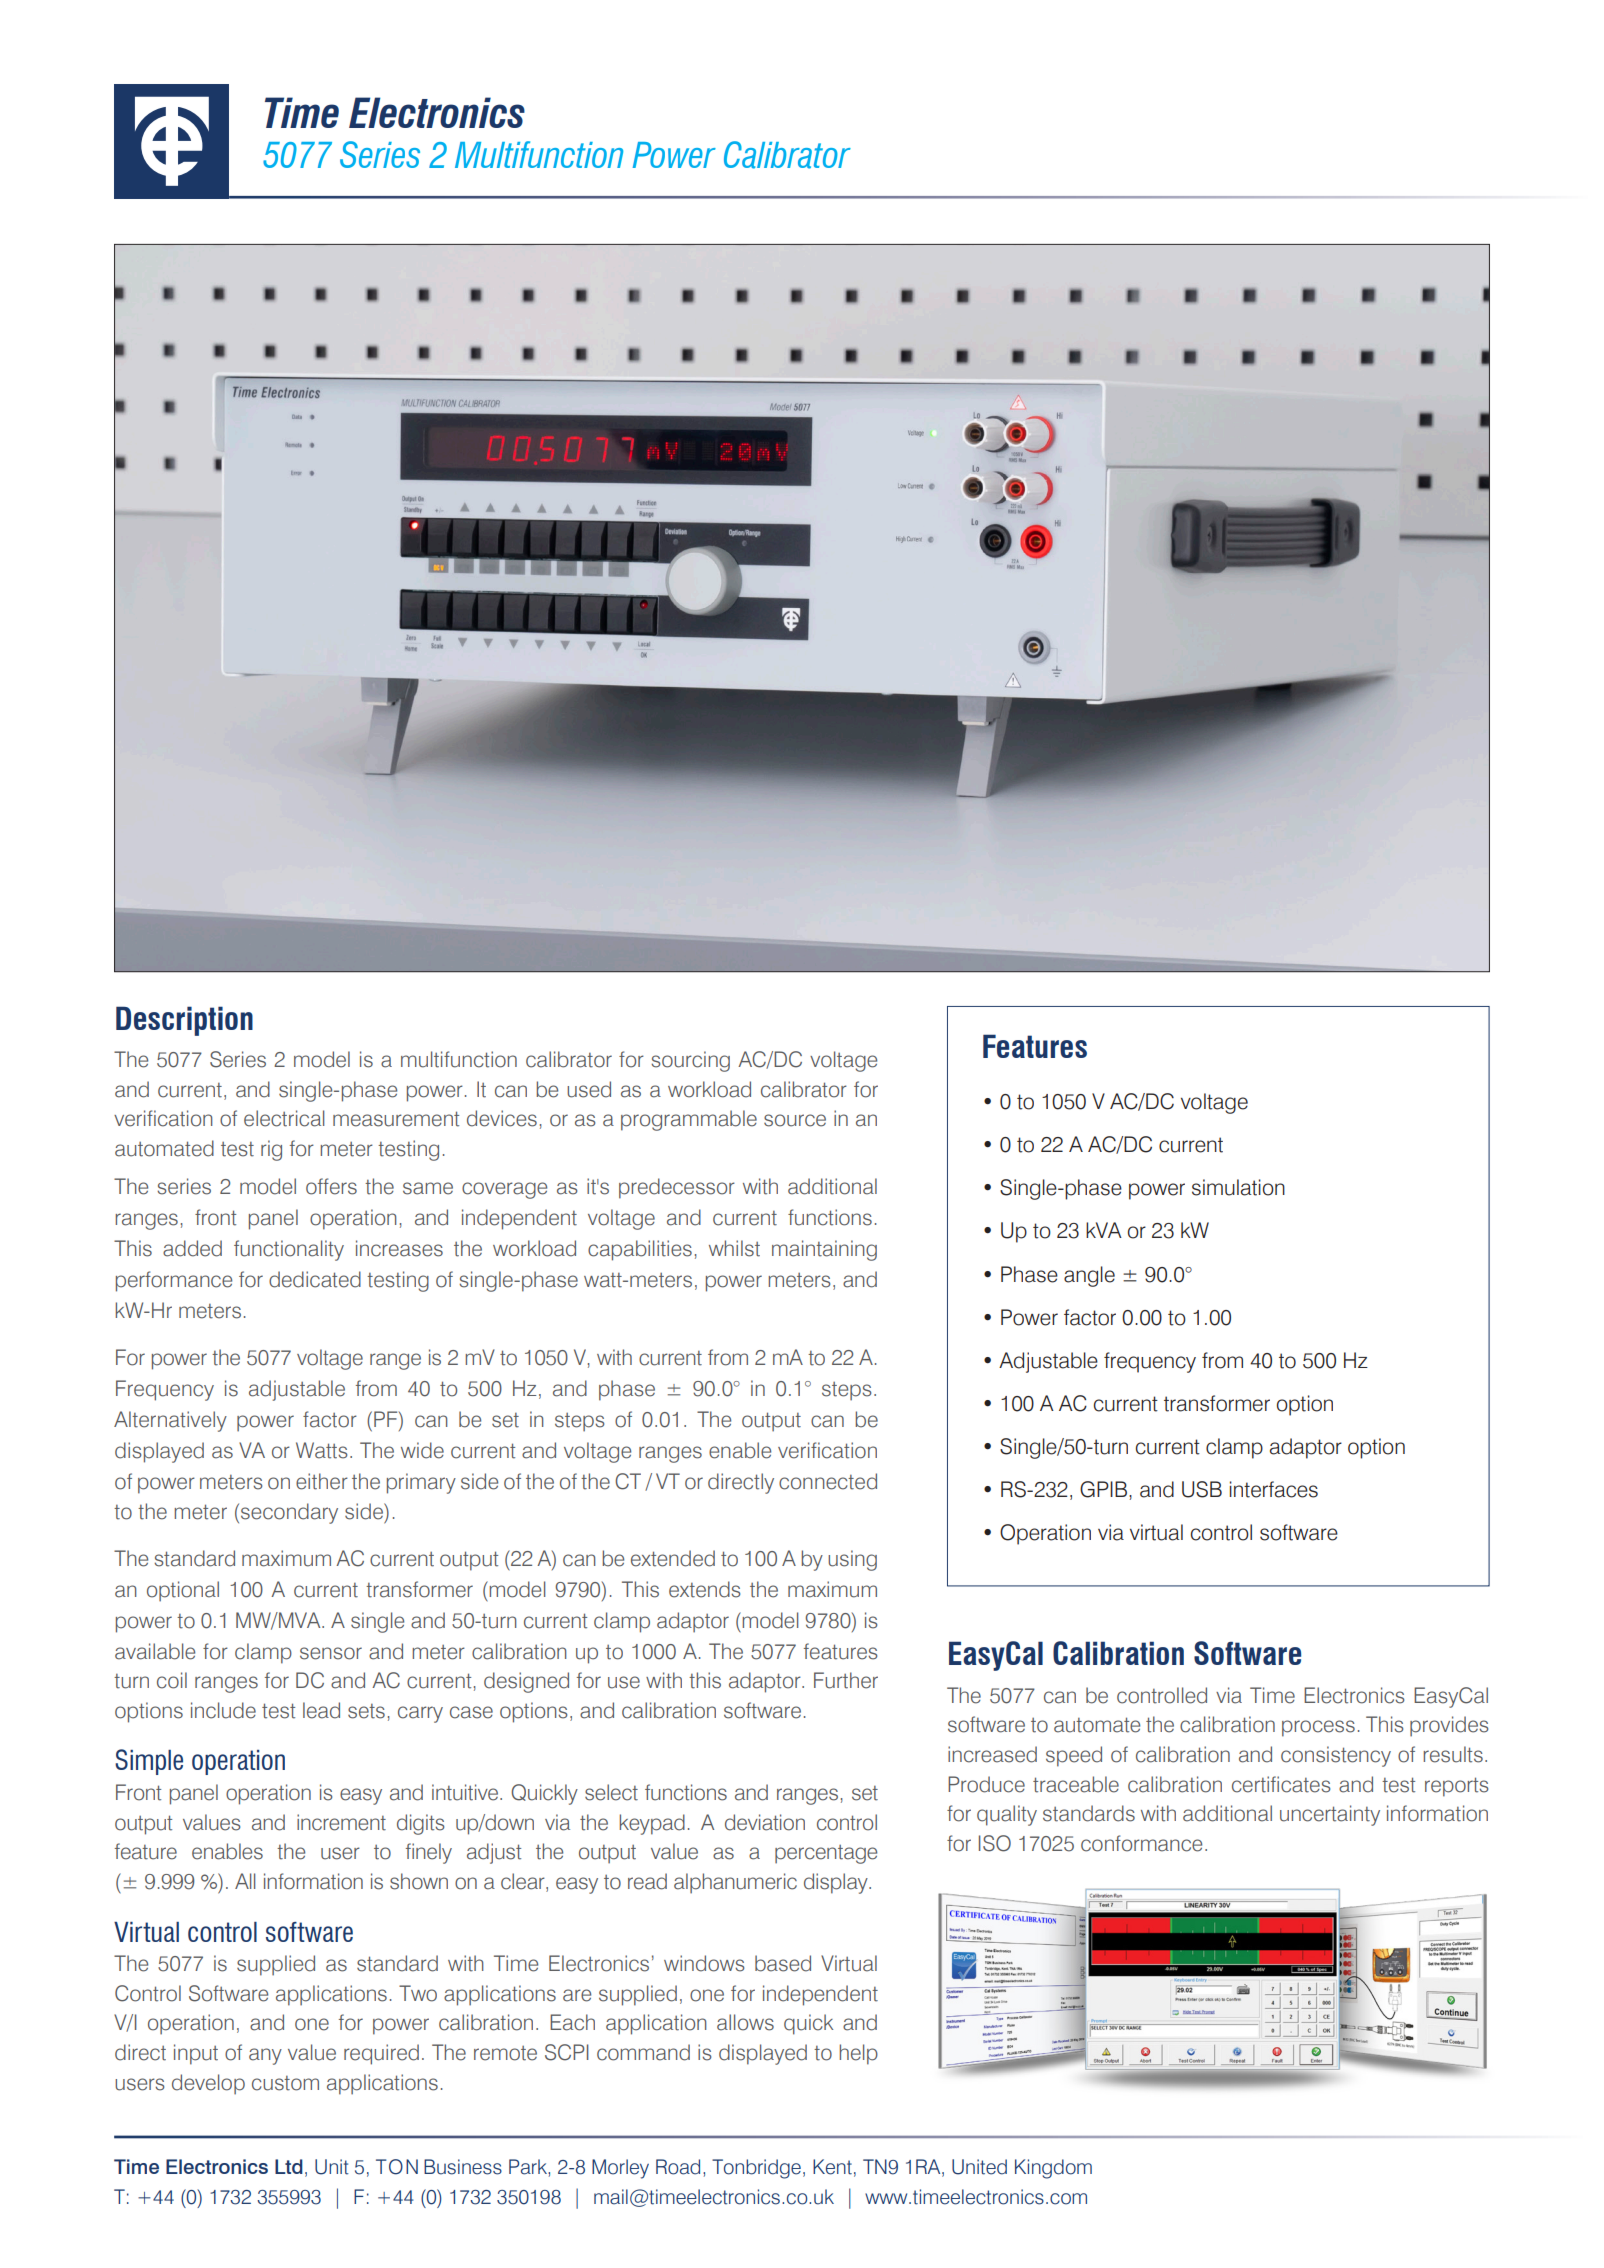 This screenshot has width=1604, height=2268. Describe the element at coordinates (832, 2167) in the screenshot. I see `Kent` at that location.
